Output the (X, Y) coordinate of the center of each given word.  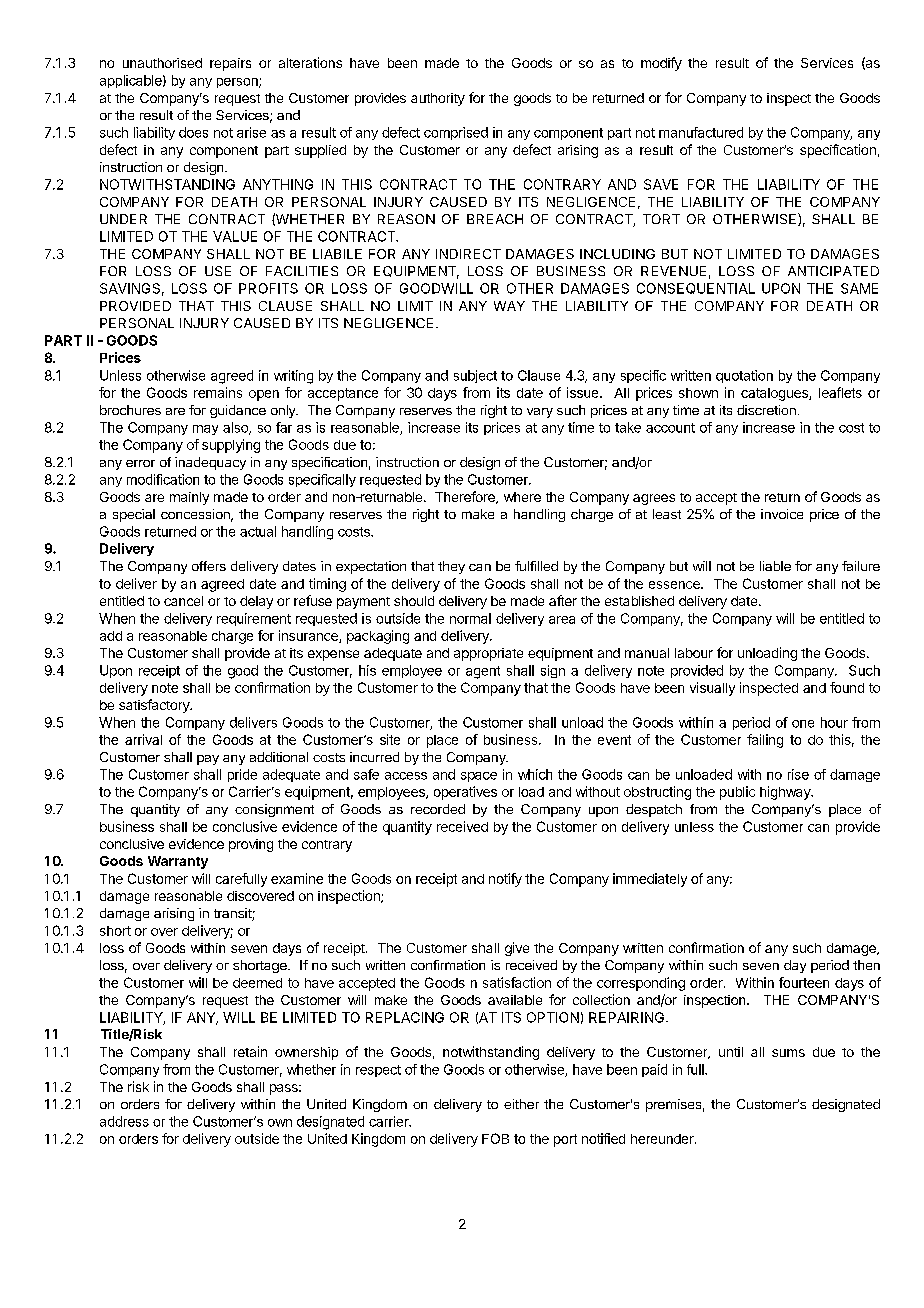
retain (250, 1051)
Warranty (178, 862)
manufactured (701, 132)
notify (505, 880)
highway (786, 793)
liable (775, 566)
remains (218, 392)
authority (438, 99)
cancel (183, 601)
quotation (744, 376)
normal (470, 618)
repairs (230, 64)
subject (475, 376)
